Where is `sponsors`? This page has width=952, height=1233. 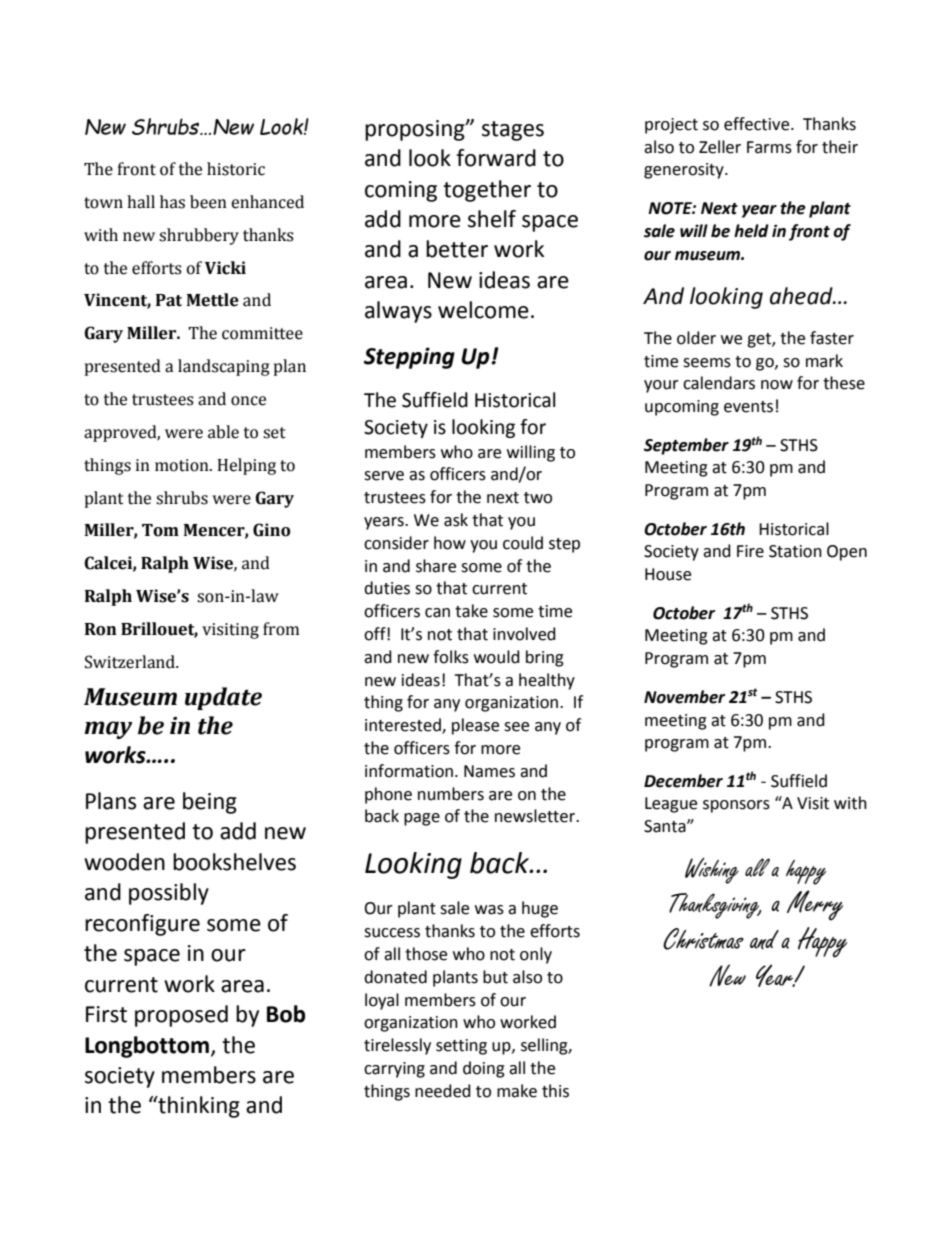
sponsors is located at coordinates (736, 806).
